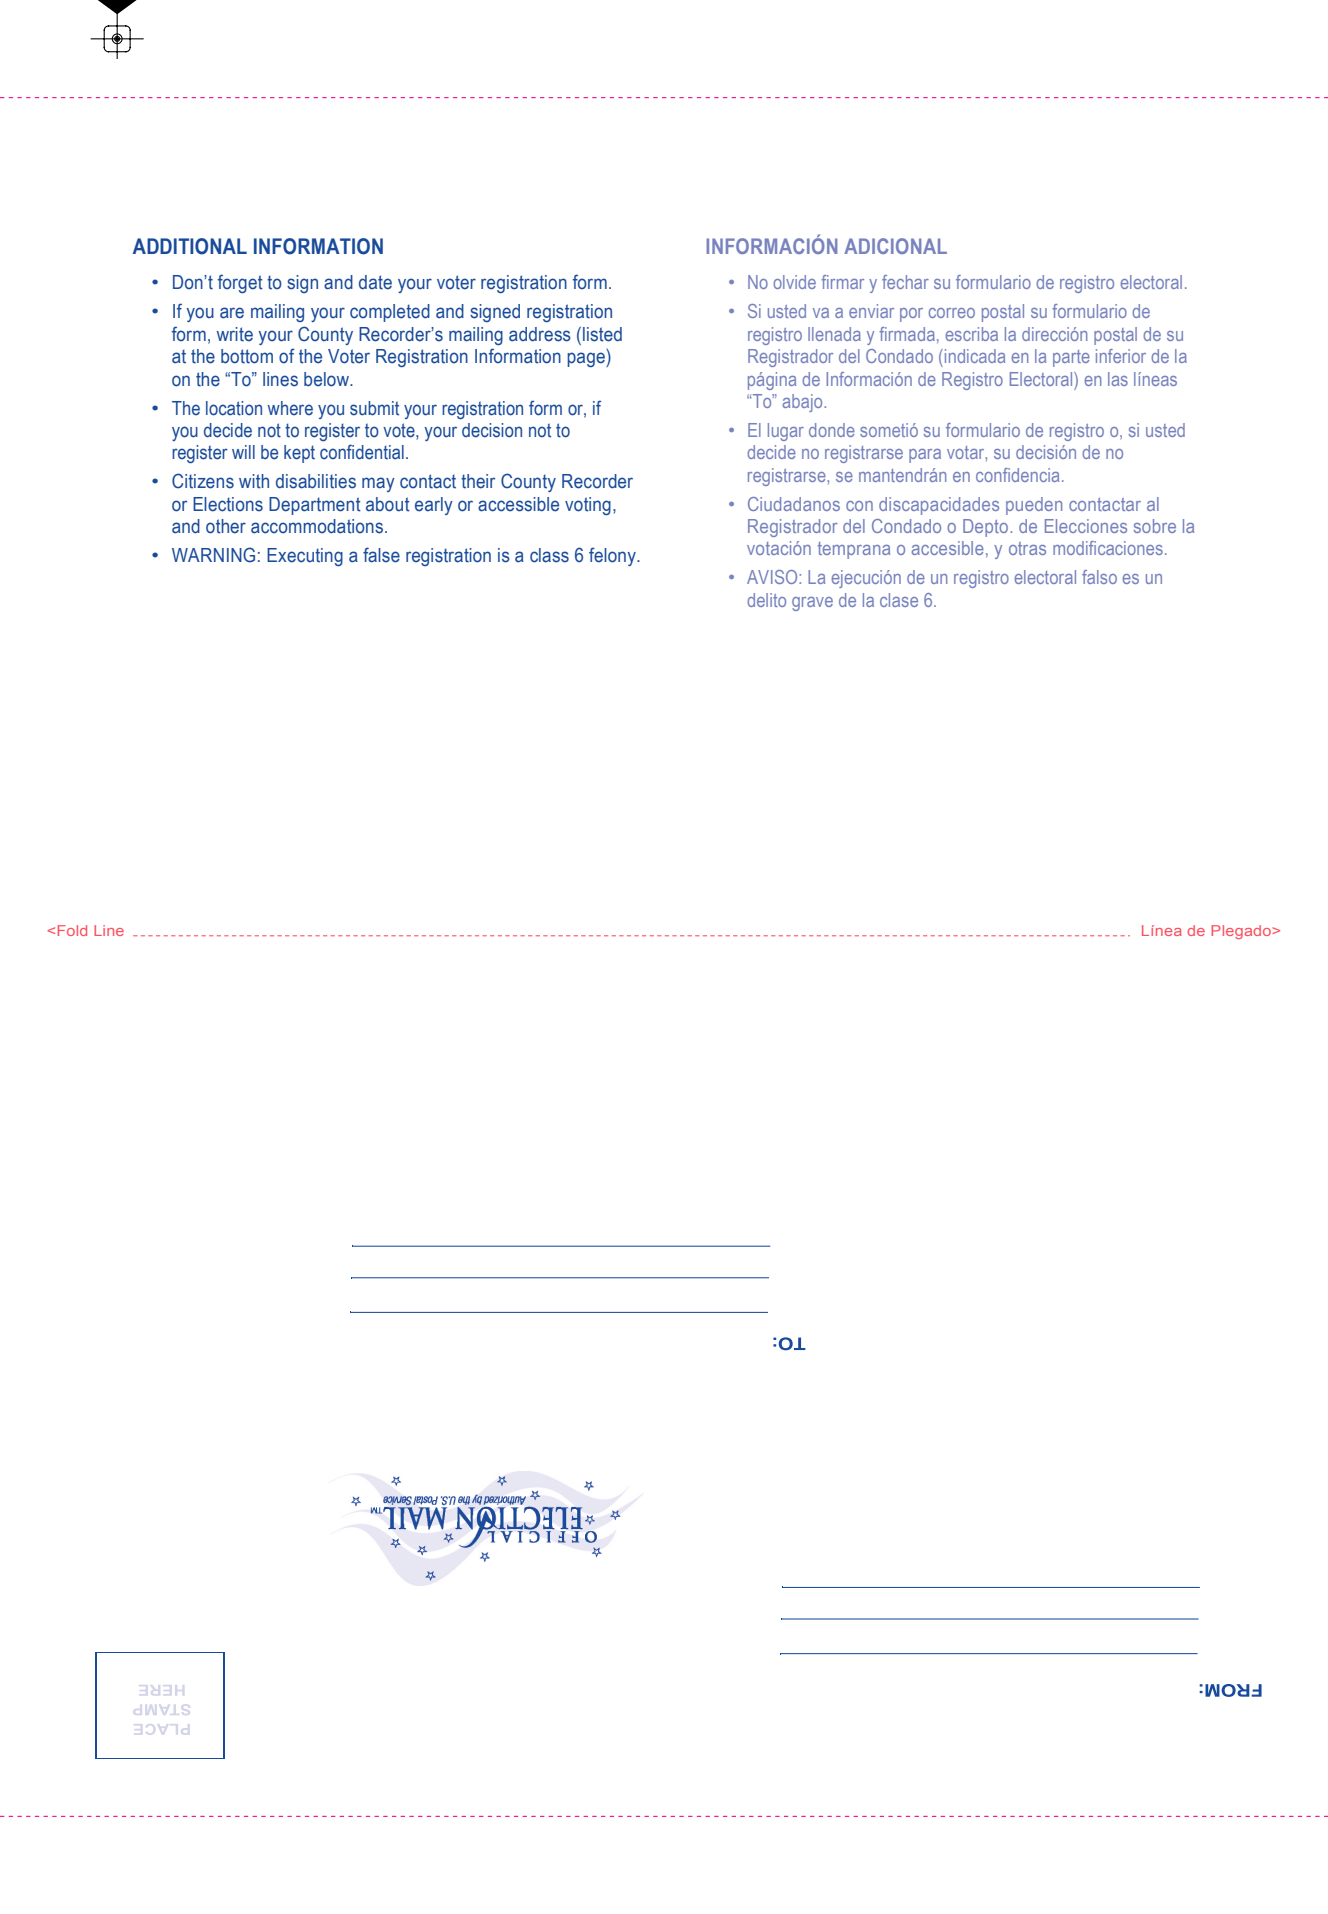 The height and width of the screenshot is (1914, 1328). Describe the element at coordinates (213, 555) in the screenshot. I see `WARNING` at that location.
